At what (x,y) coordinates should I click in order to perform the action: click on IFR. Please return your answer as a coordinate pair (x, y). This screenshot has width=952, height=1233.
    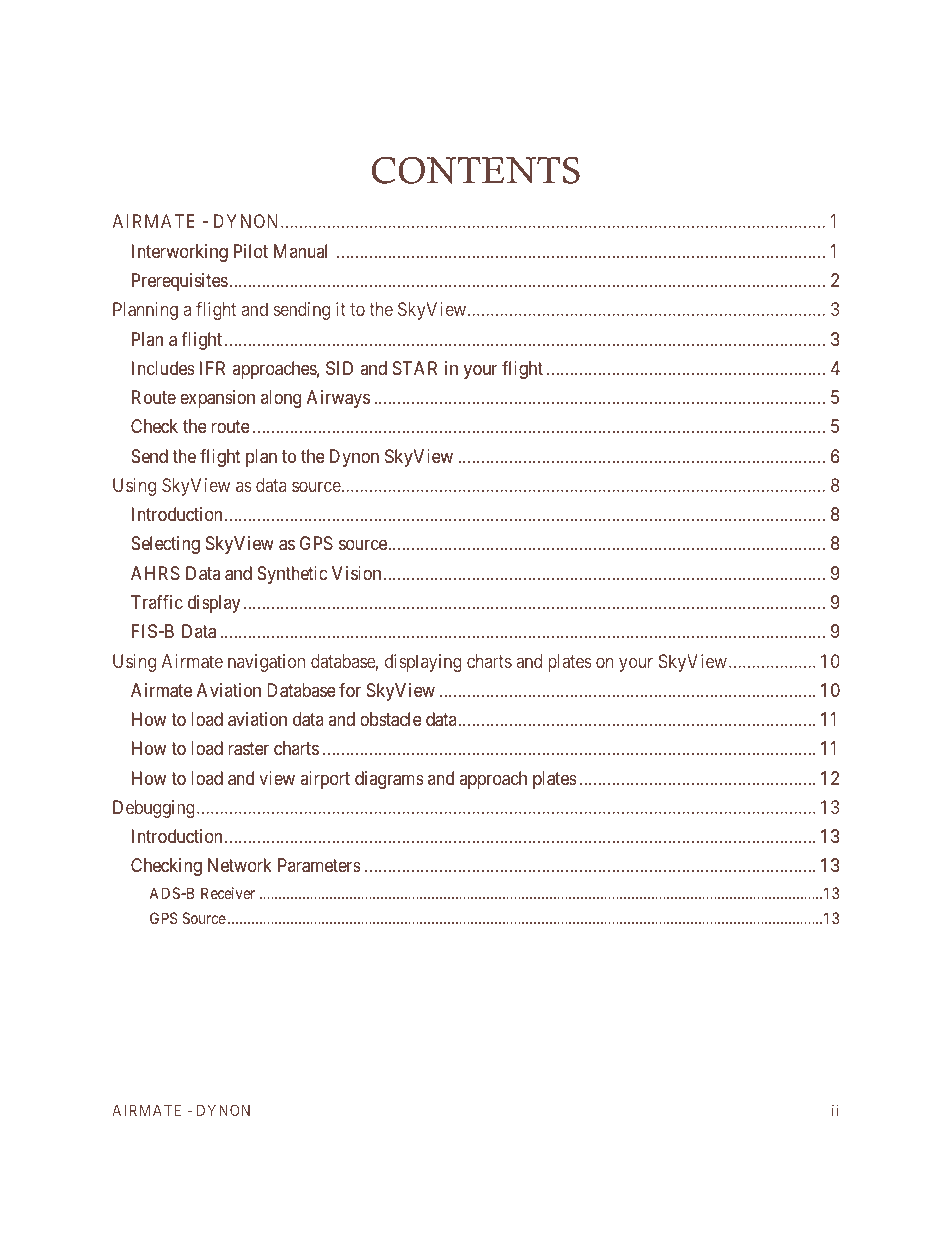
    Looking at the image, I should click on (212, 368).
